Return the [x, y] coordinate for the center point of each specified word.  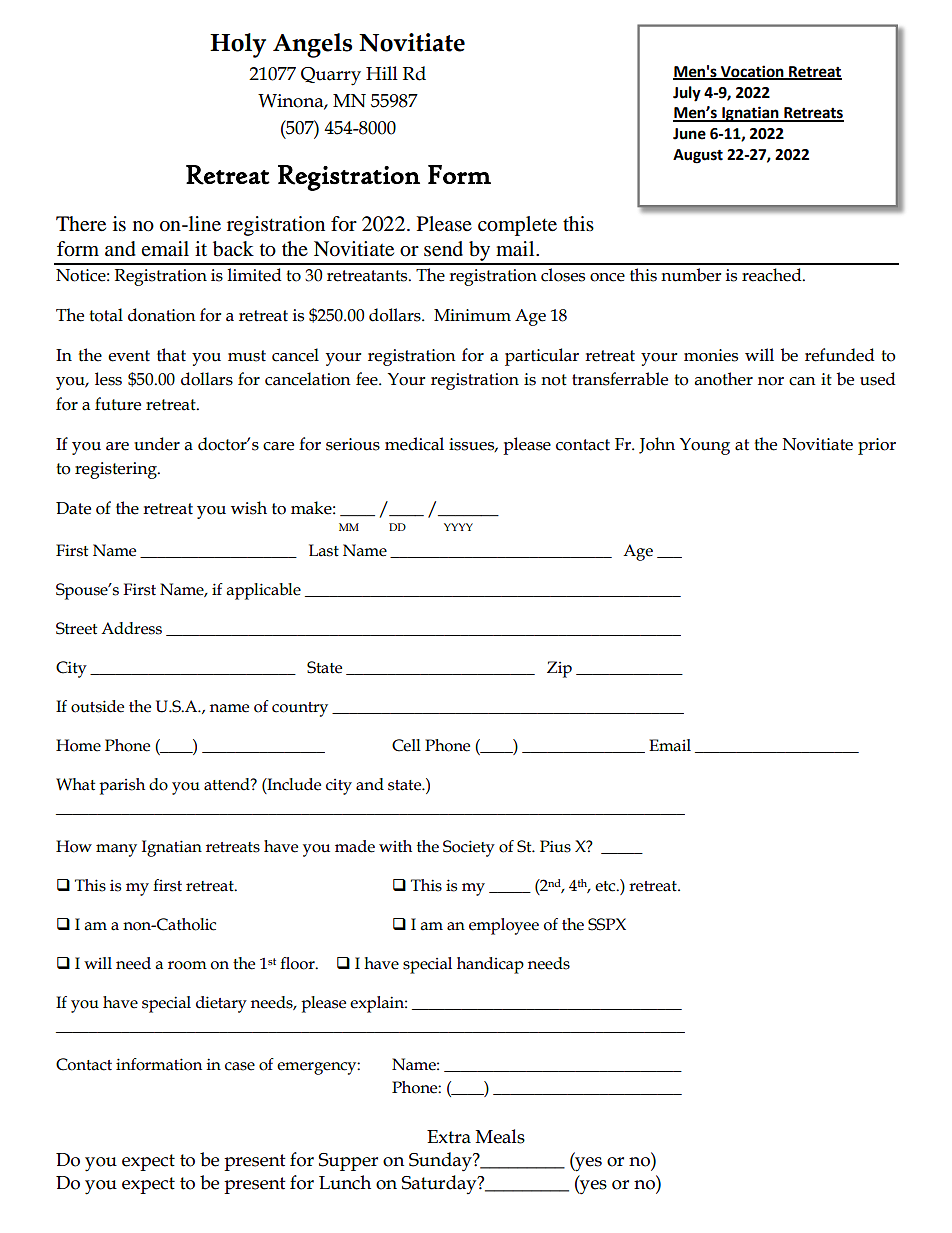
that [171, 355]
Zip [559, 669]
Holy [238, 45]
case [240, 1066]
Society [469, 848]
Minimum [472, 315]
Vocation [752, 72]
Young [705, 446]
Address [131, 628]
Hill [382, 73]
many [116, 850]
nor [771, 381]
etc [606, 886]
